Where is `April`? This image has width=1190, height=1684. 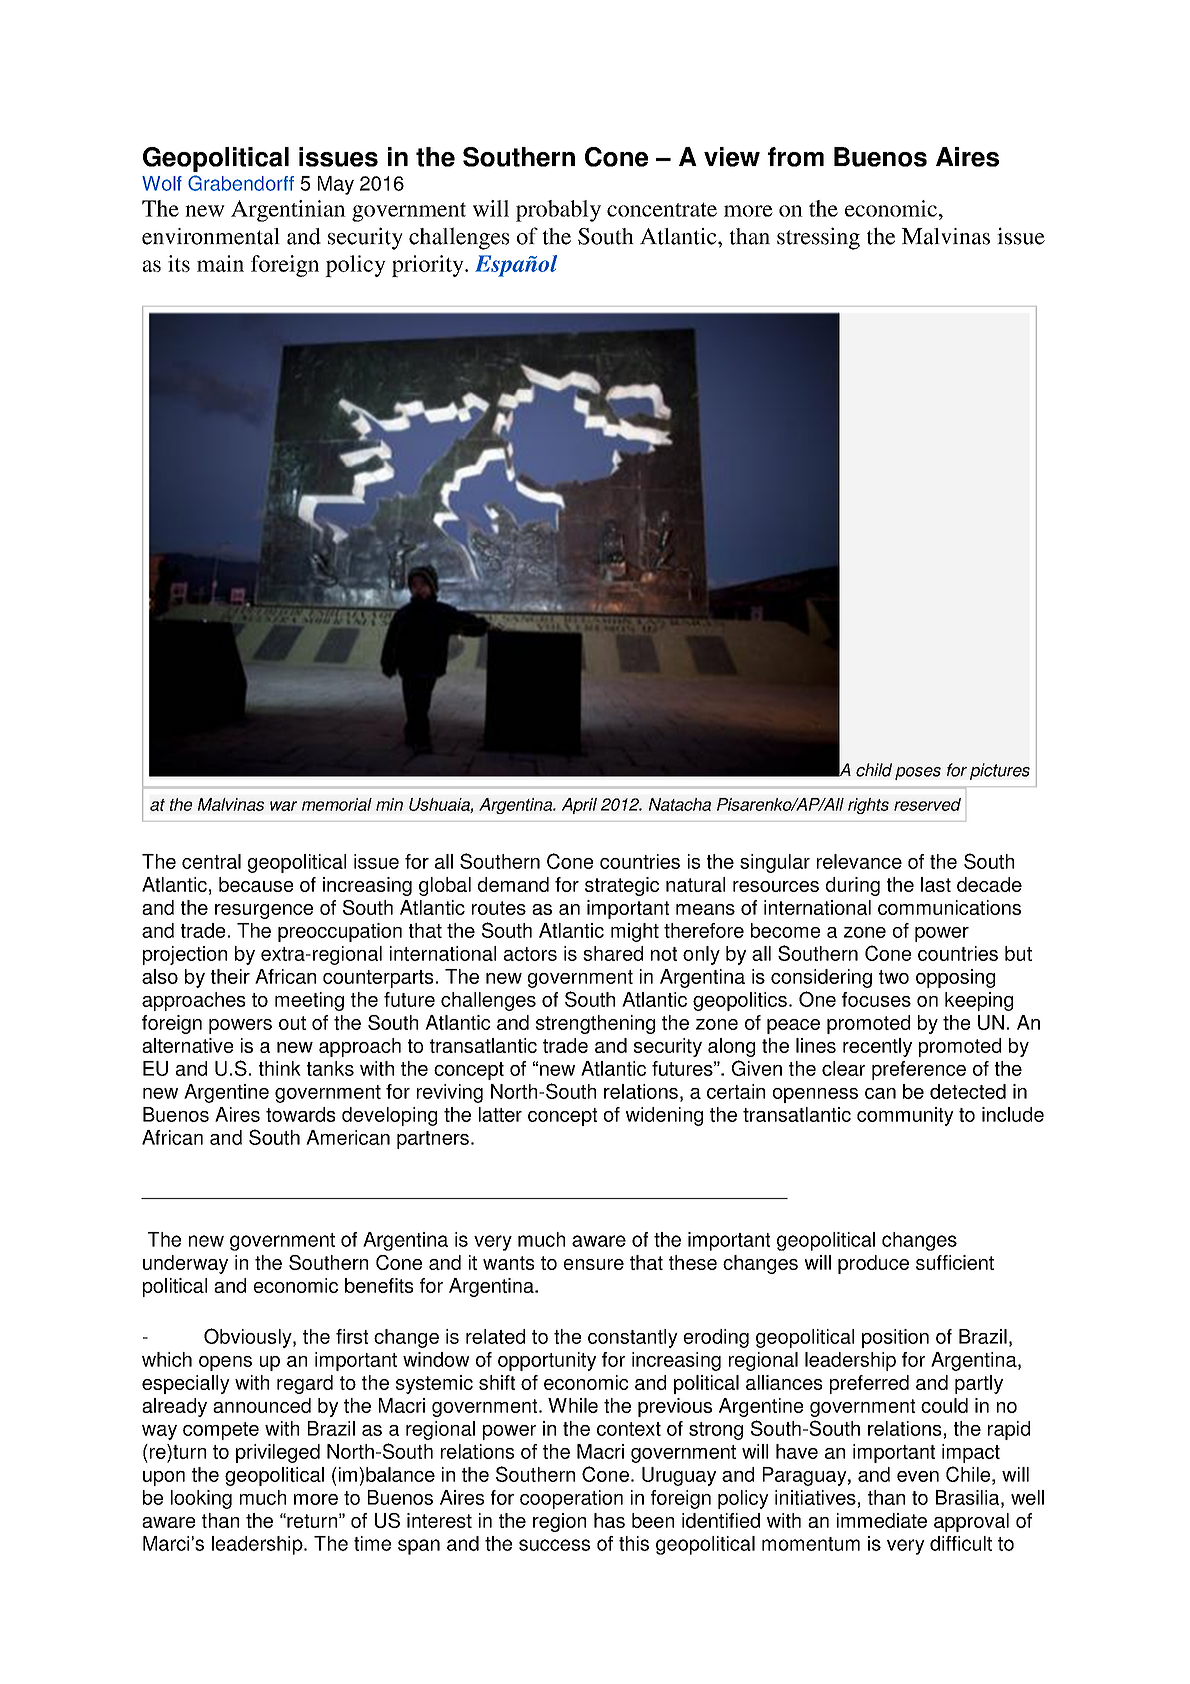 April is located at coordinates (579, 806).
